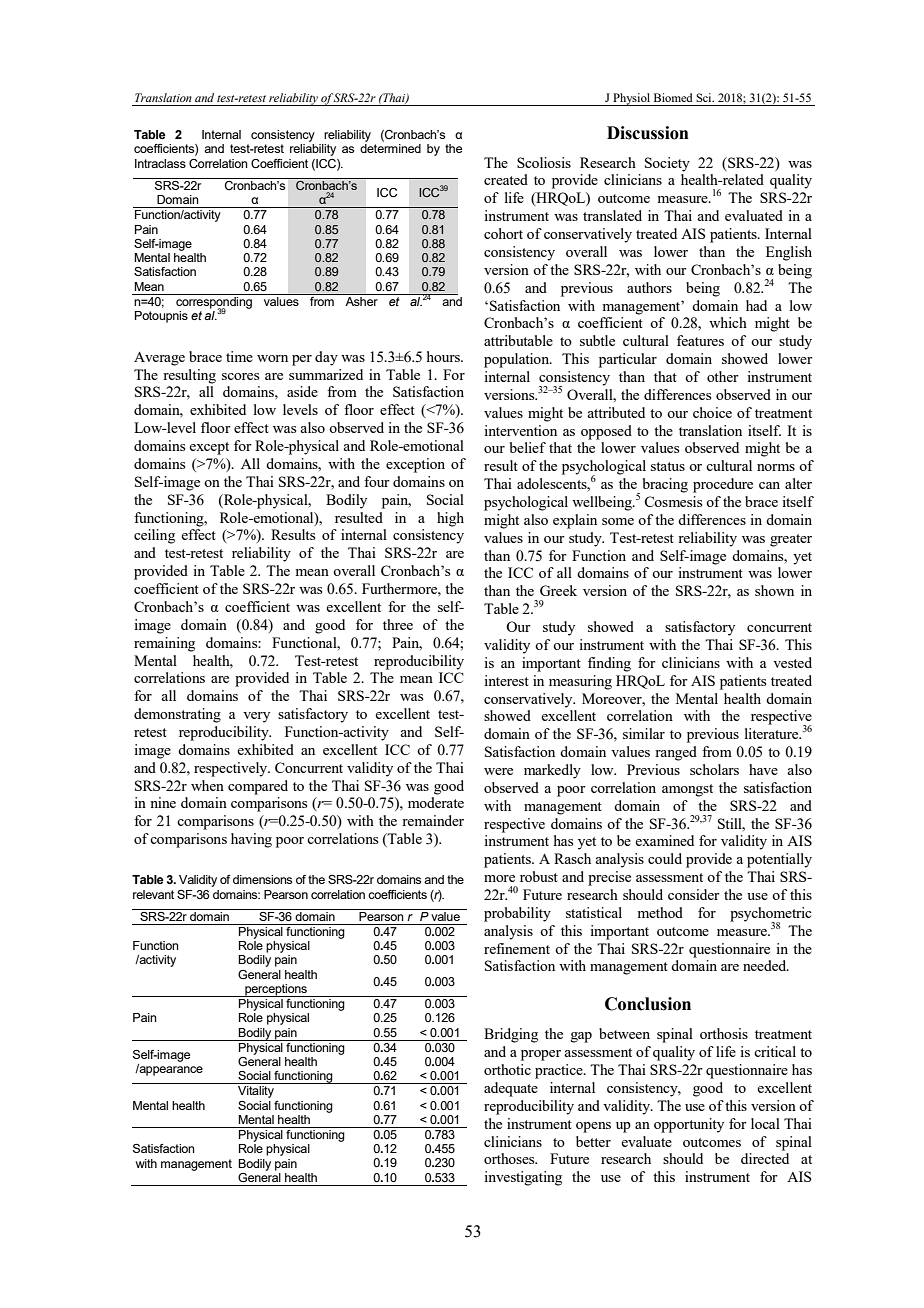 Image resolution: width=924 pixels, height=1308 pixels. Describe the element at coordinates (723, 376) in the screenshot. I see `other` at that location.
